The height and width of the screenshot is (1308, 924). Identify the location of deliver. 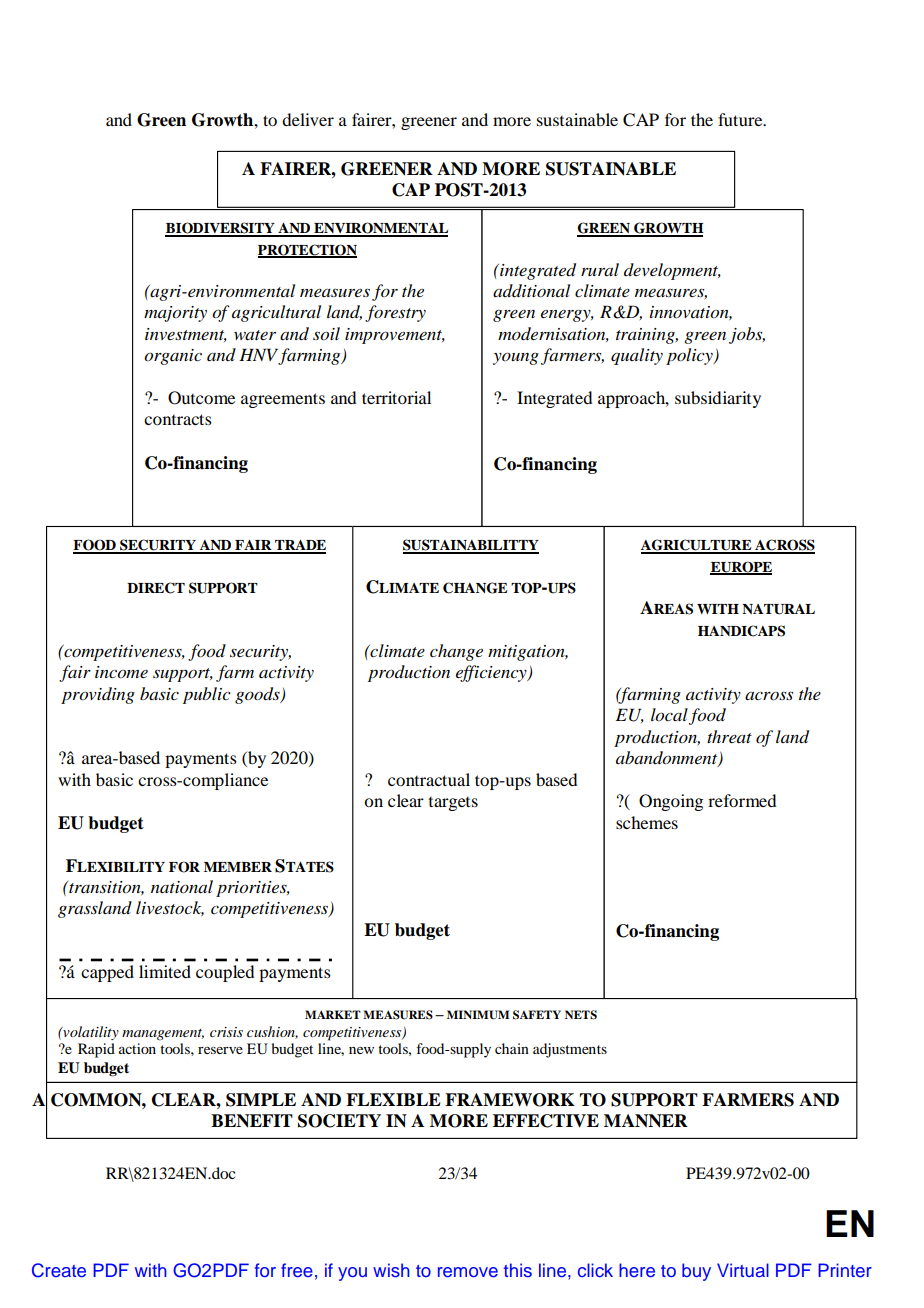
(308, 119).
